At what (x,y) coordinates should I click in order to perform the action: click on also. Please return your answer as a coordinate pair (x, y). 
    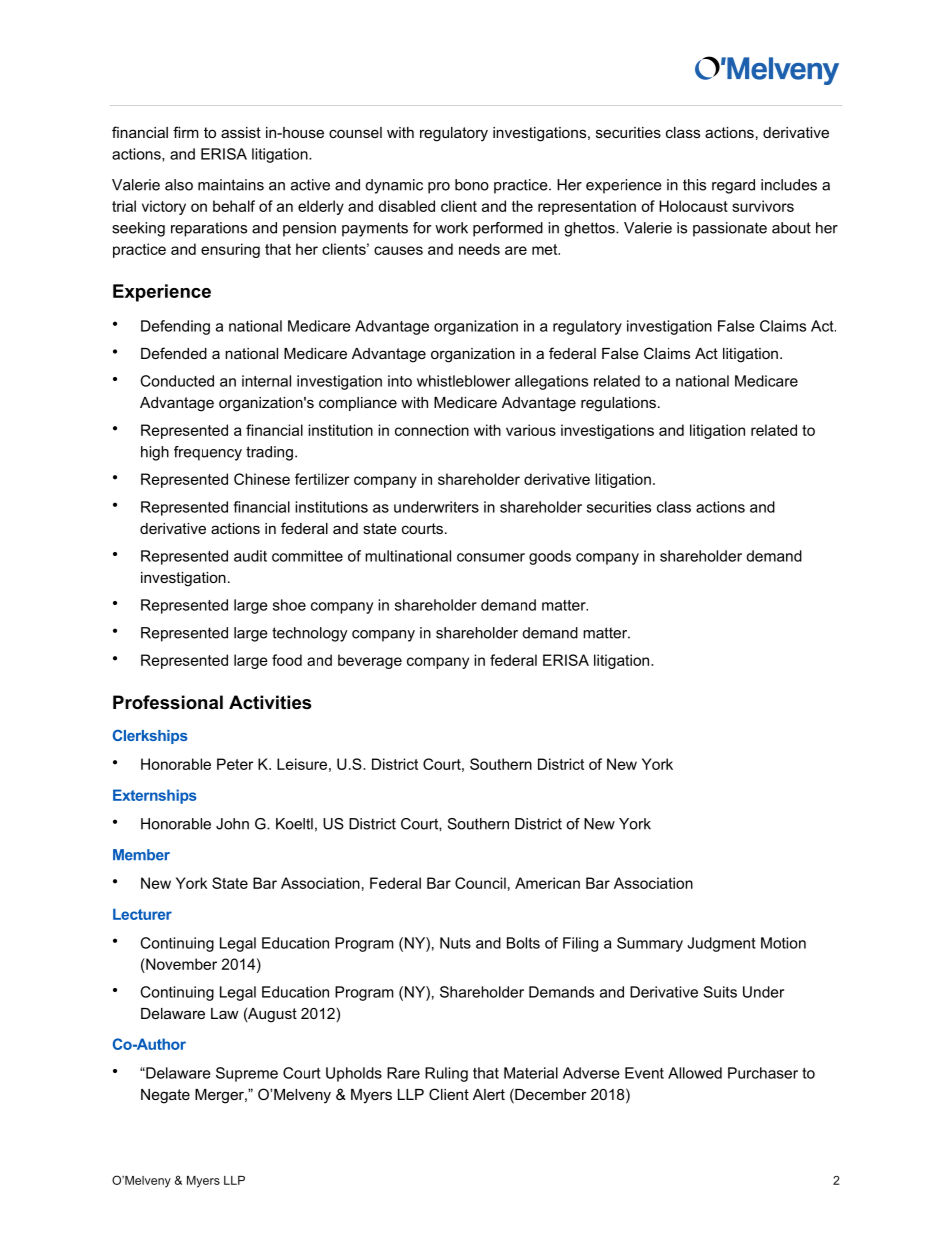
    Looking at the image, I should click on (179, 185).
